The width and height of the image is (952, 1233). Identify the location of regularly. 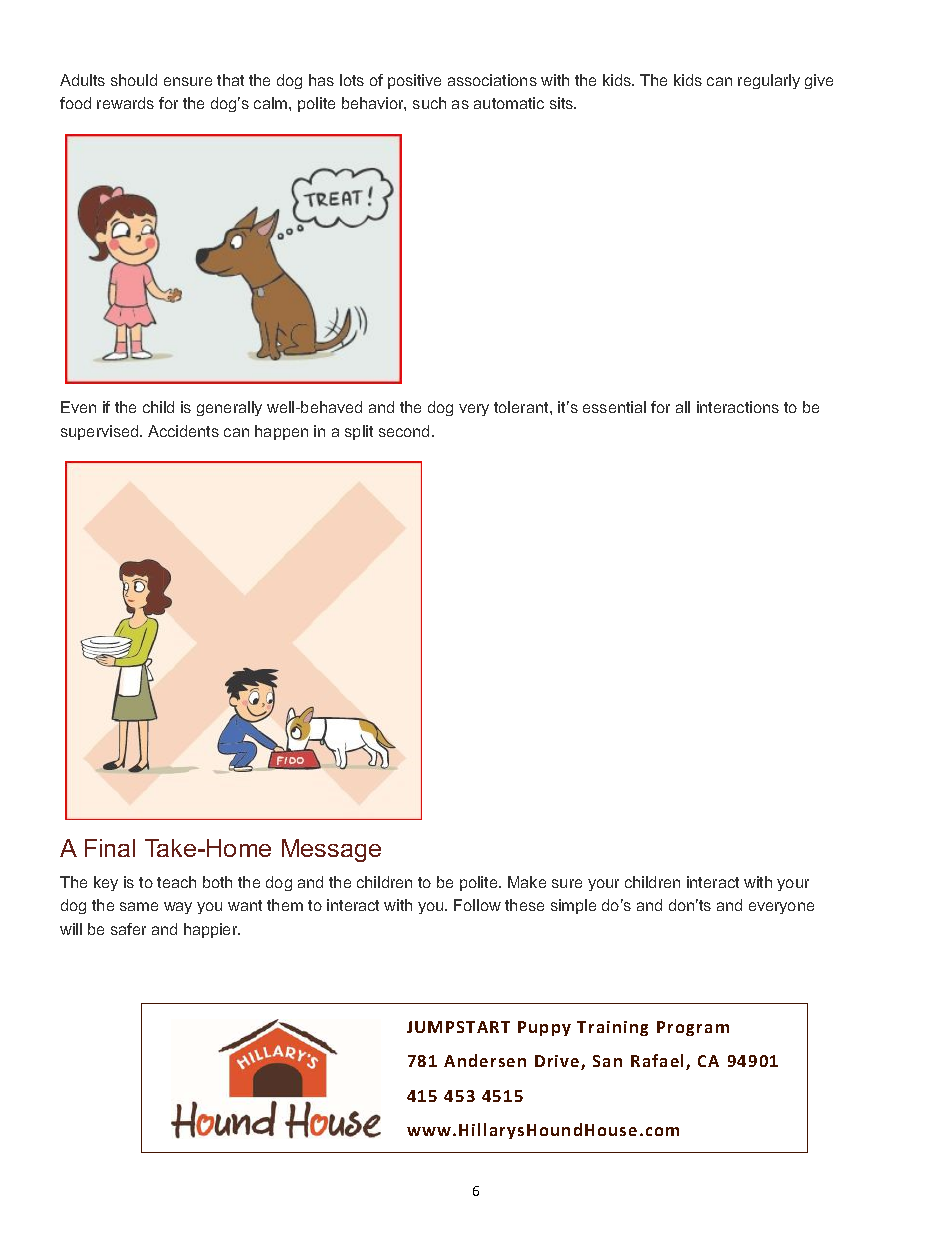
(769, 81).
